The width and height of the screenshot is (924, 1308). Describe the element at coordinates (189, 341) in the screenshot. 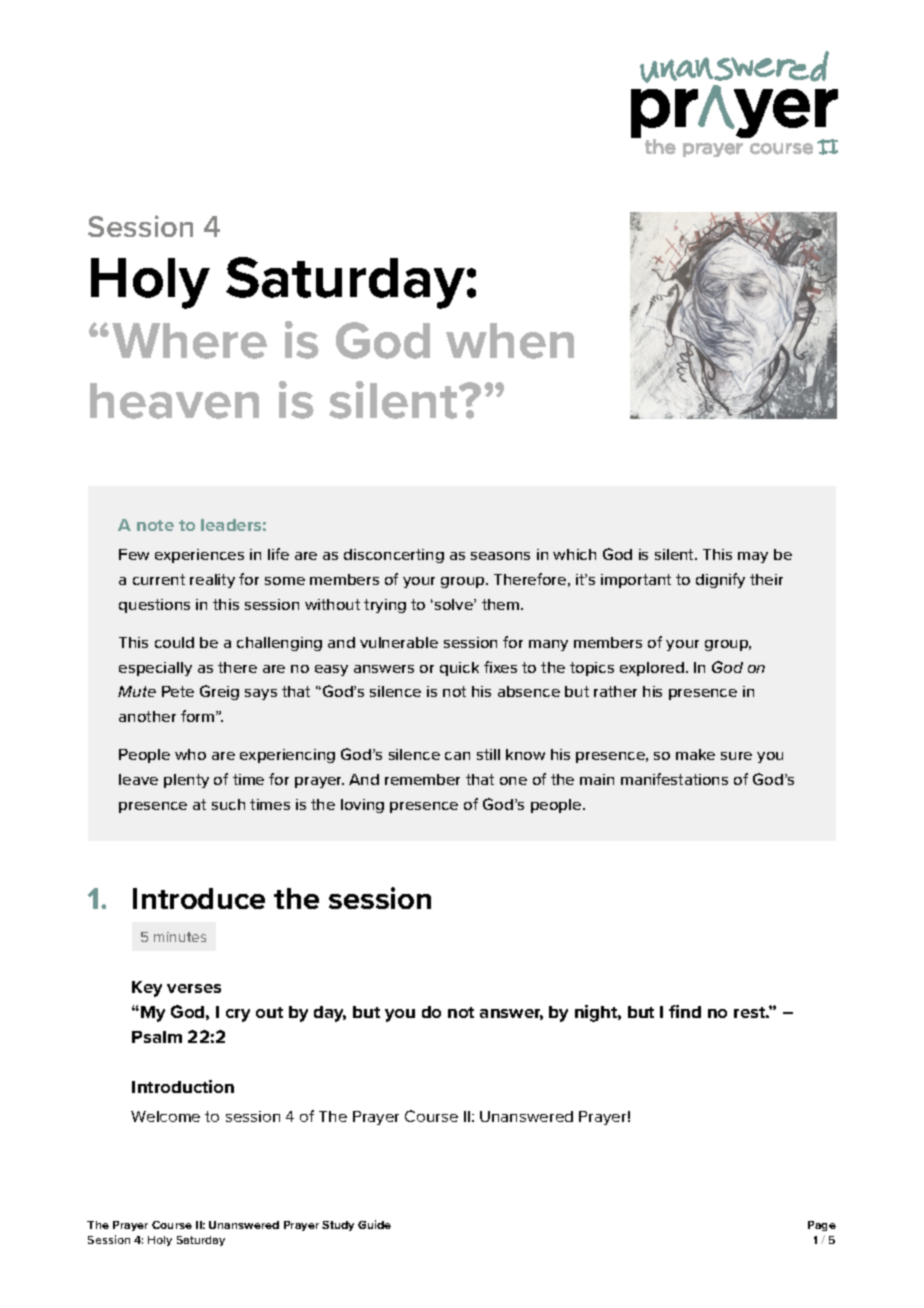

I see `Where` at that location.
